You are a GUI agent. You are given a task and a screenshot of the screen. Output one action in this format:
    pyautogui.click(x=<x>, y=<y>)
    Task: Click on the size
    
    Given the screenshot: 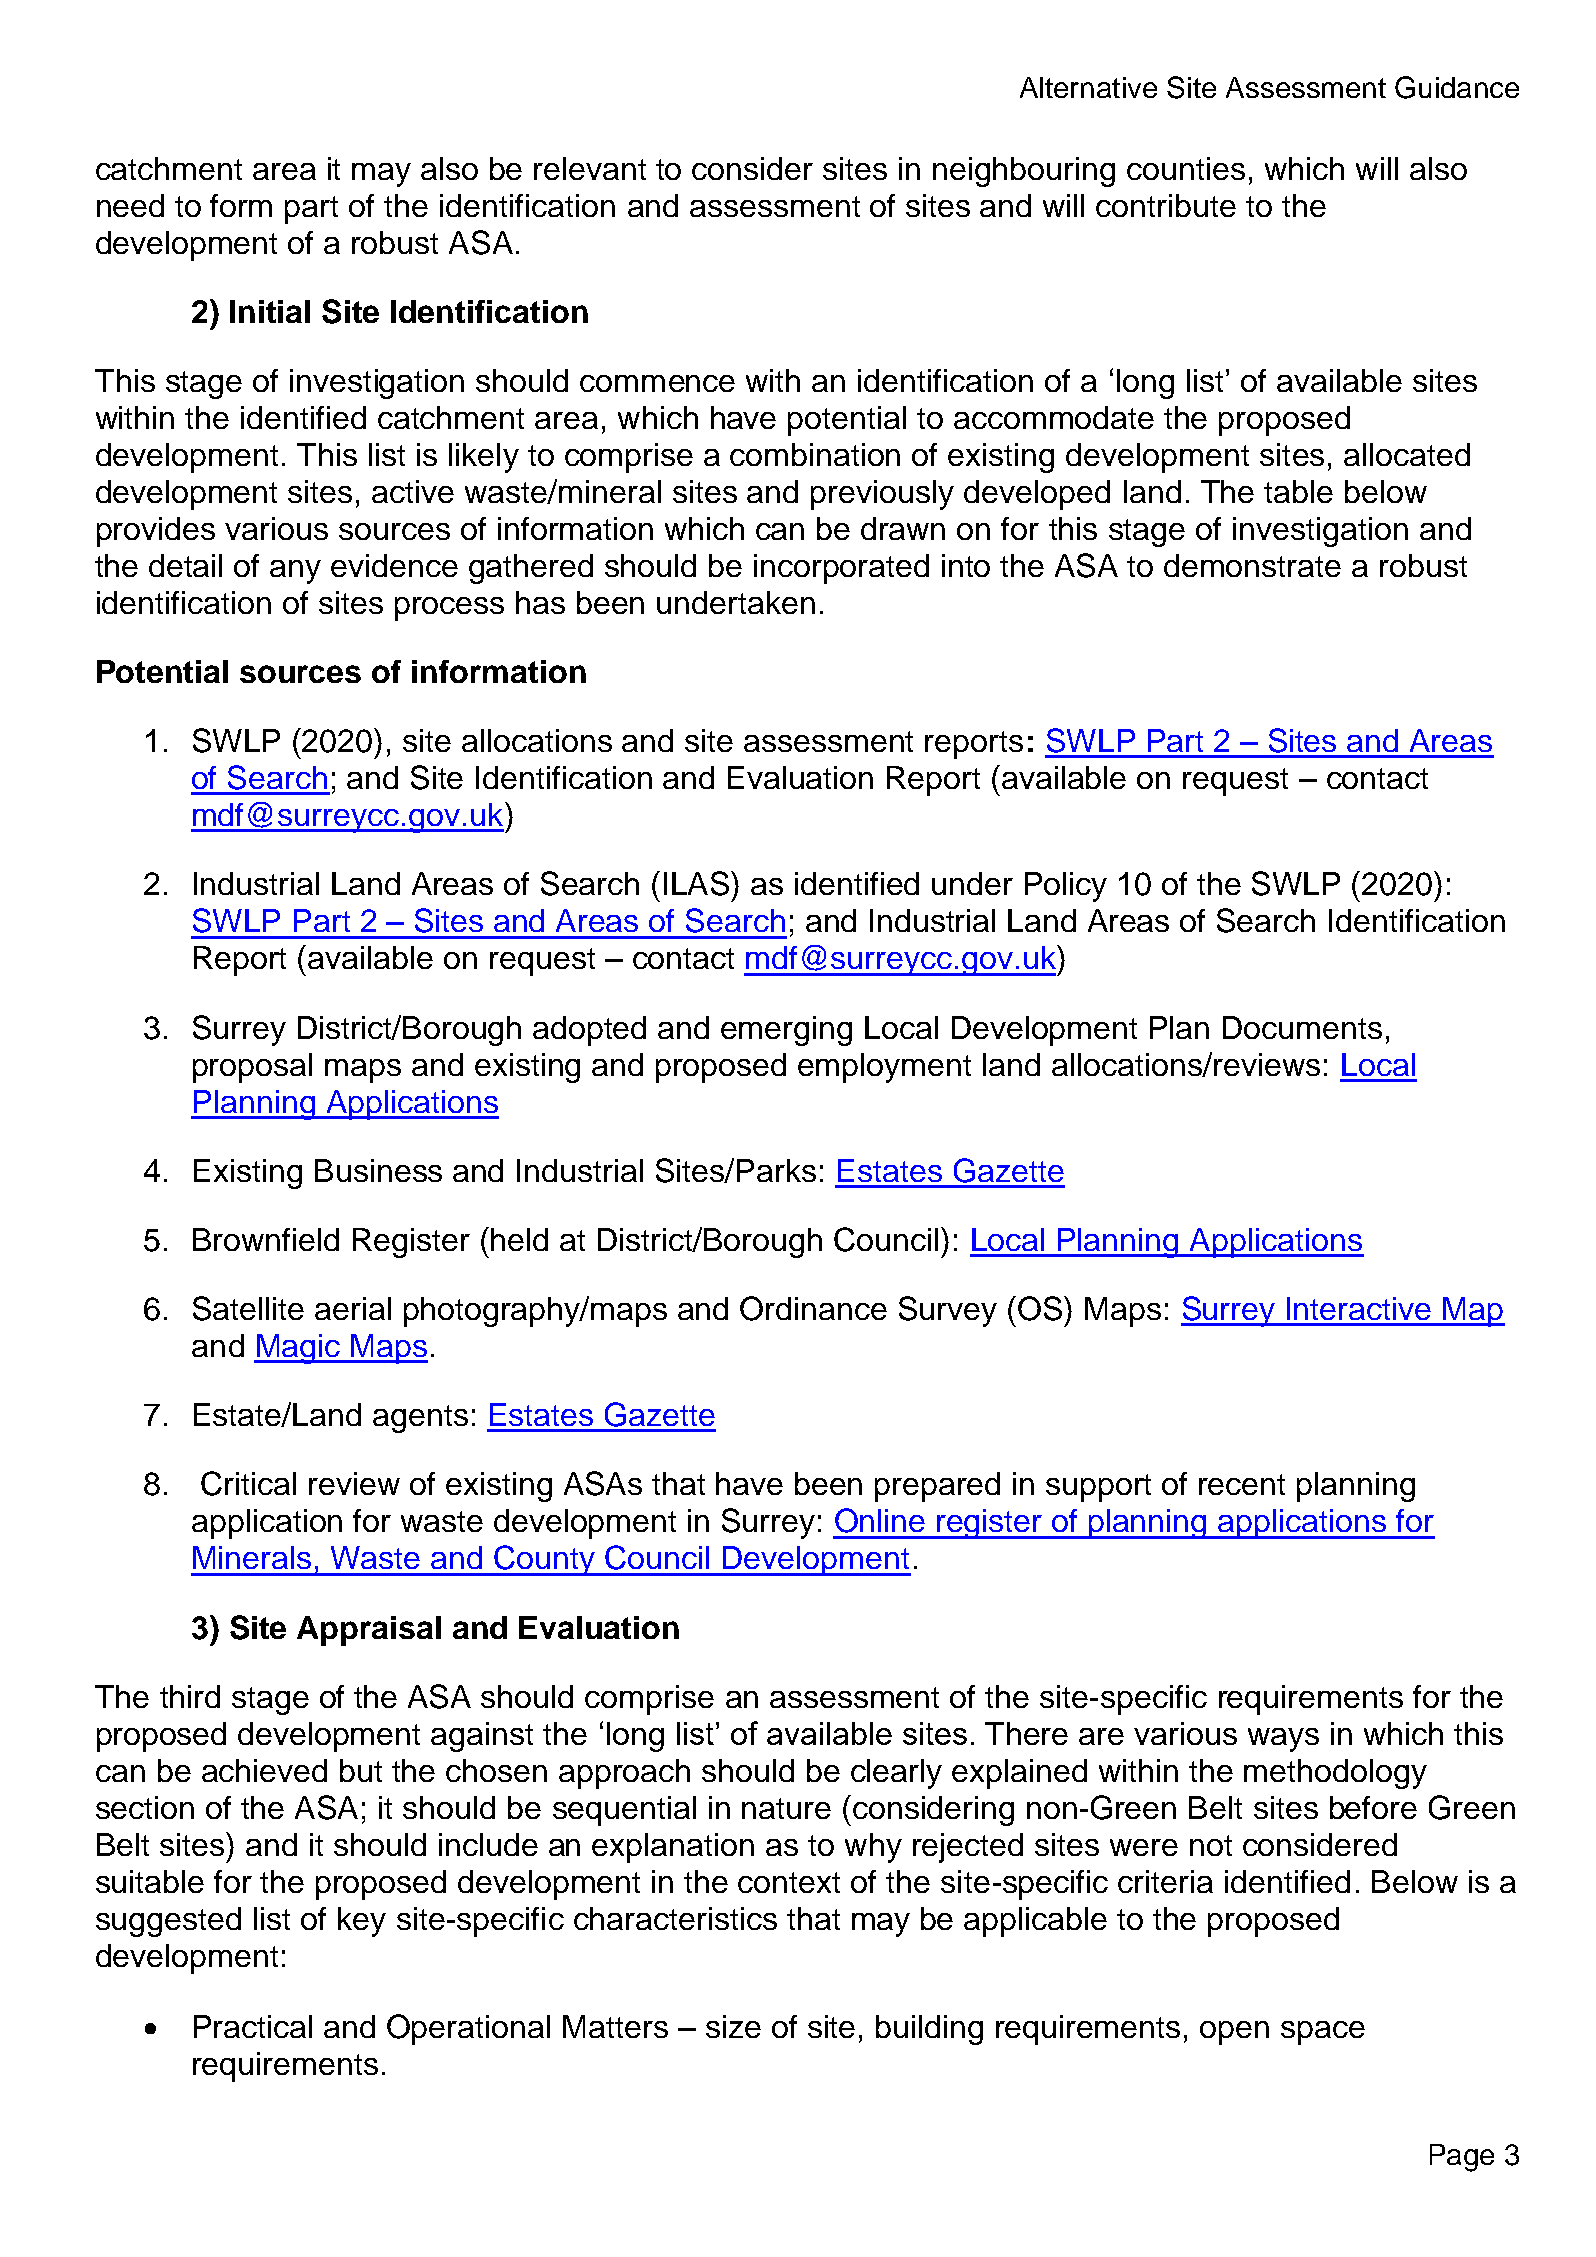 What is the action you would take?
    pyautogui.click(x=733, y=2026)
